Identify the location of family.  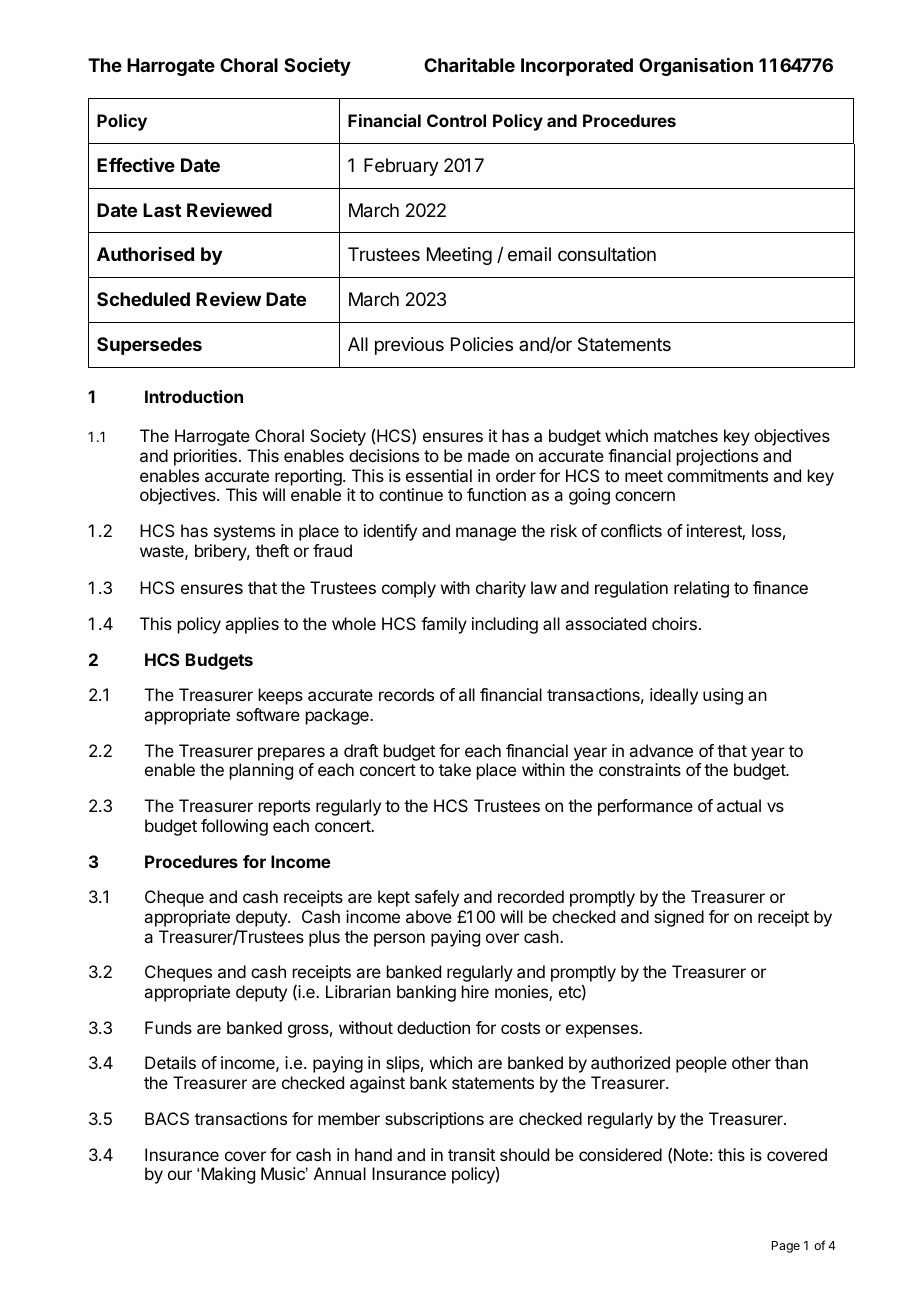
(444, 625).
